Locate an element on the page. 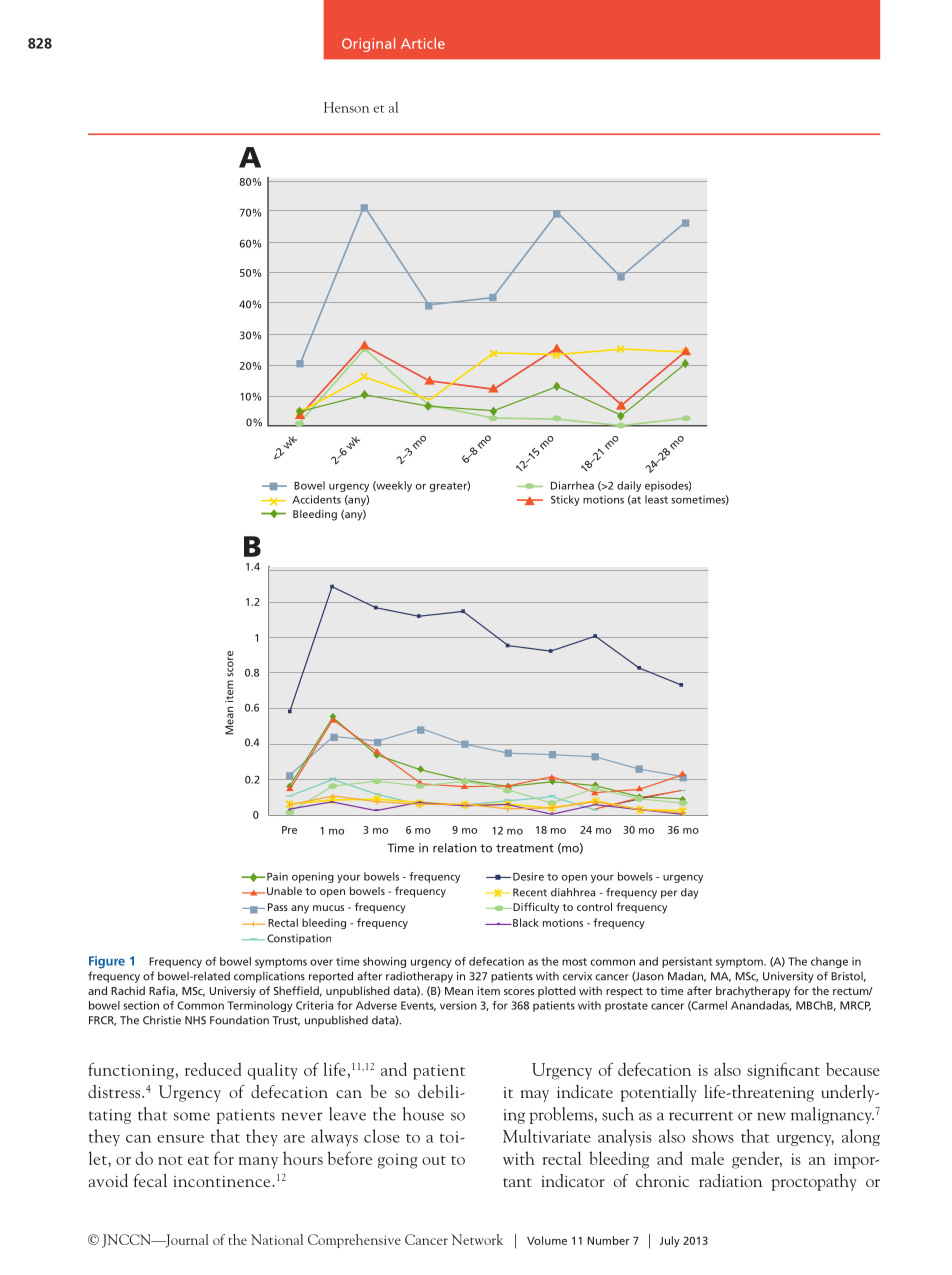 The image size is (952, 1275). least is located at coordinates (656, 499).
